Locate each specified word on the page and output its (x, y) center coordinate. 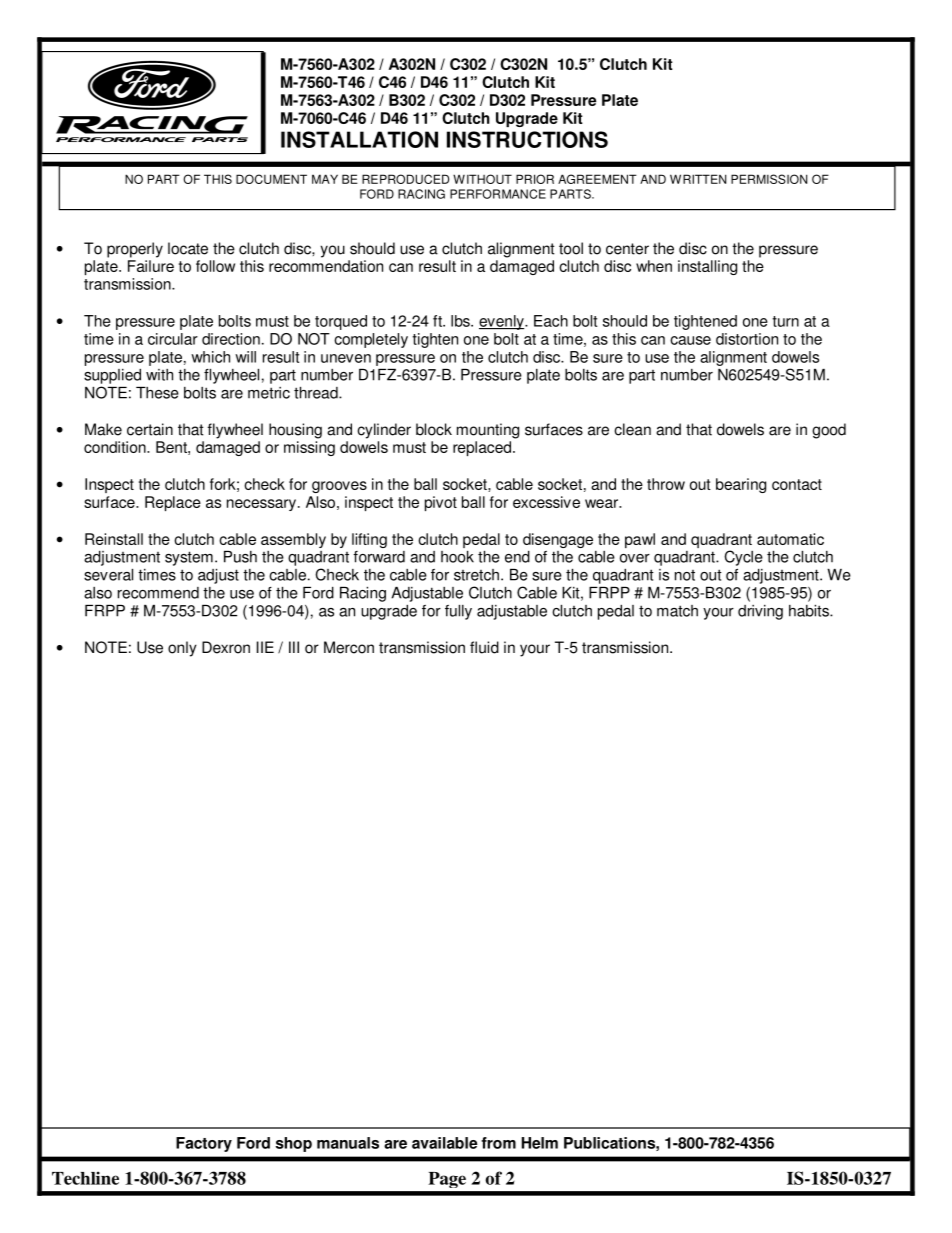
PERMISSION (769, 179)
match (677, 611)
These (157, 393)
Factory (204, 1144)
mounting (488, 431)
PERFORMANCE (498, 194)
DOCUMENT (271, 179)
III (294, 647)
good (829, 431)
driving (760, 612)
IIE (265, 647)
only (182, 649)
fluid (484, 647)
